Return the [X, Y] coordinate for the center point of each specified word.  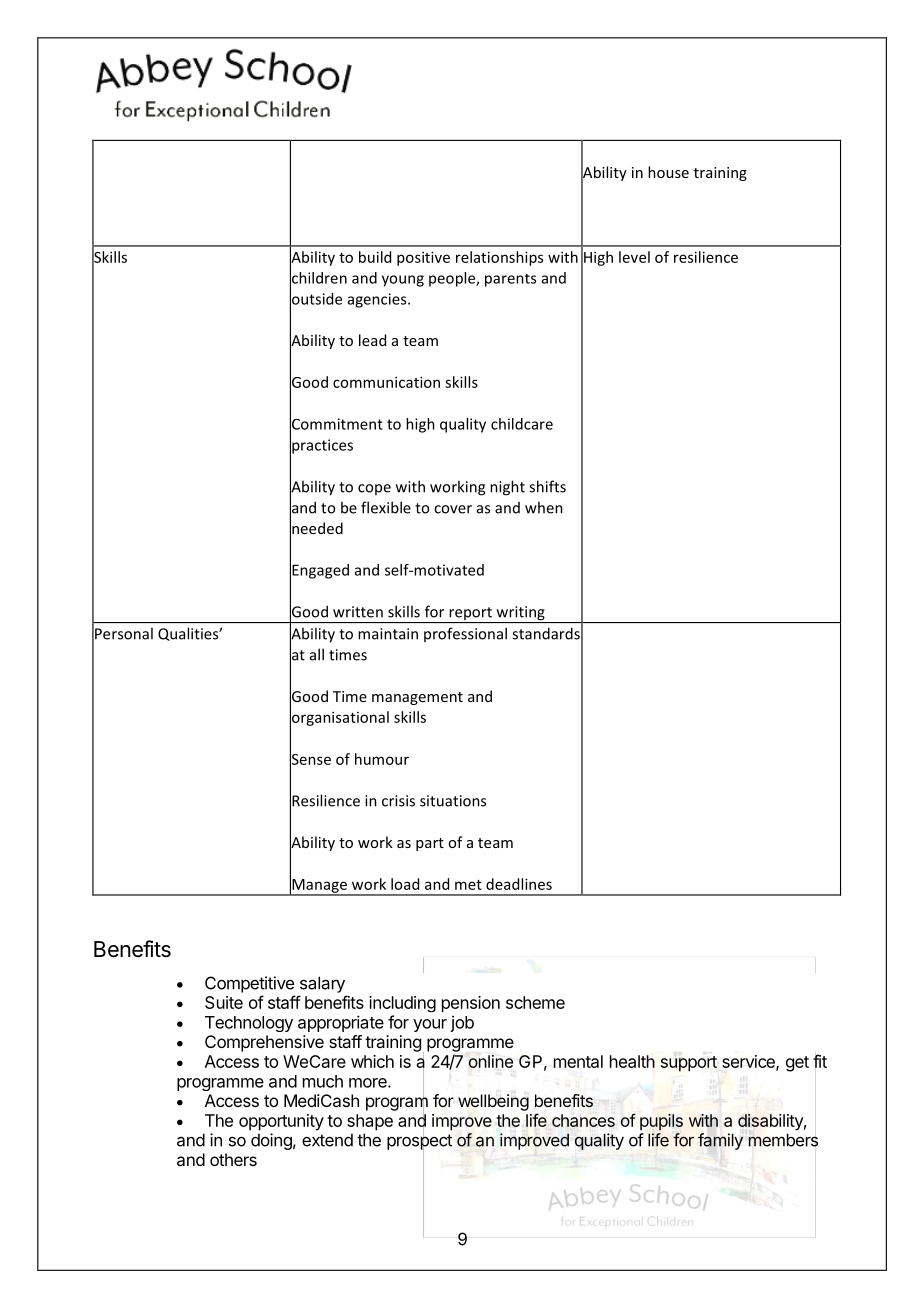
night [507, 488]
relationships [499, 258]
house [668, 172]
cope [374, 489]
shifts [547, 486]
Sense [310, 759]
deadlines [519, 884]
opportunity [281, 1122]
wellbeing [493, 1102]
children [318, 277]
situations [453, 801]
